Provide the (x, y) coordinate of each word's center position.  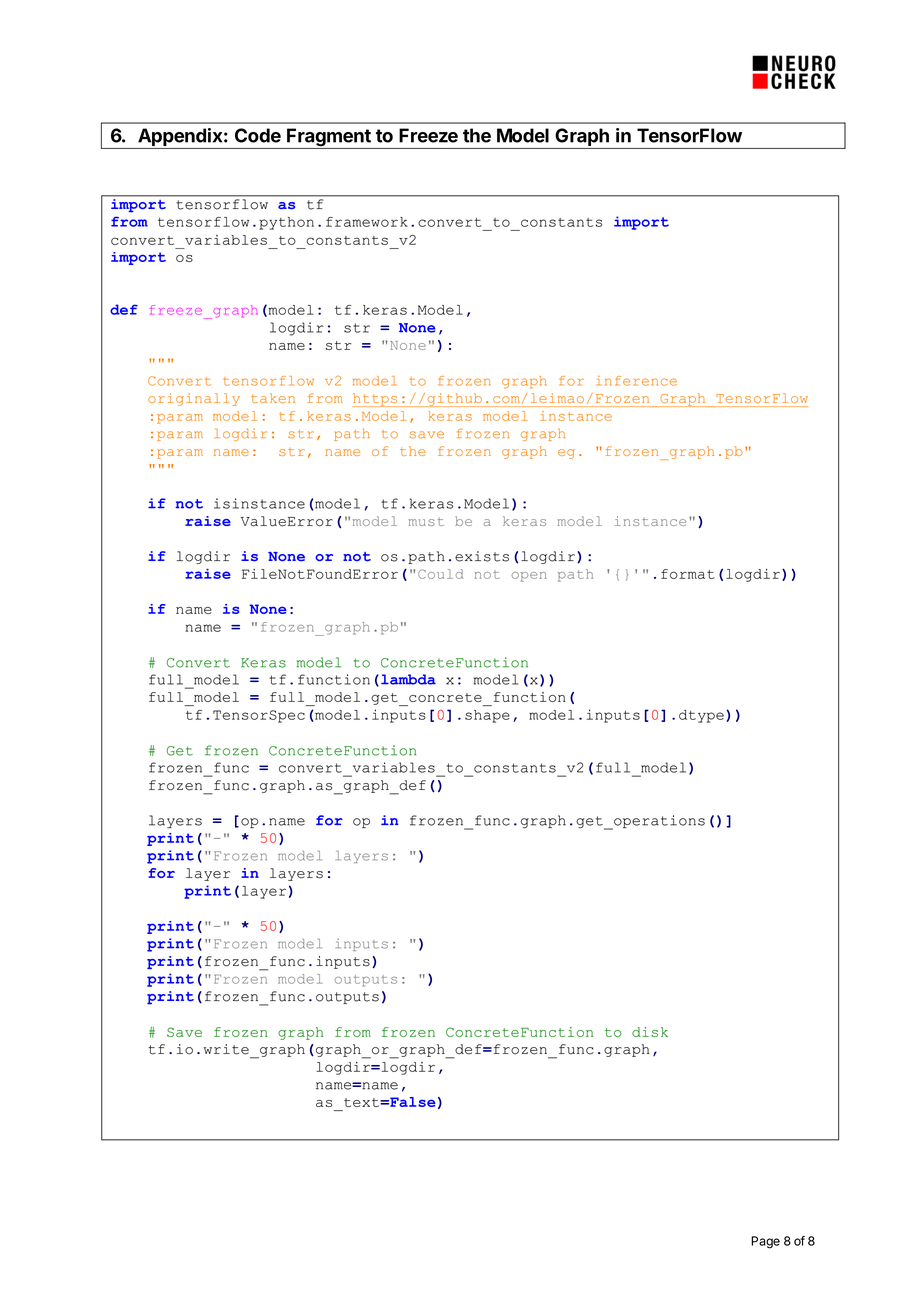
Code (258, 135)
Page (765, 1242)
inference (636, 381)
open (529, 577)
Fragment (329, 138)
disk (650, 1032)
